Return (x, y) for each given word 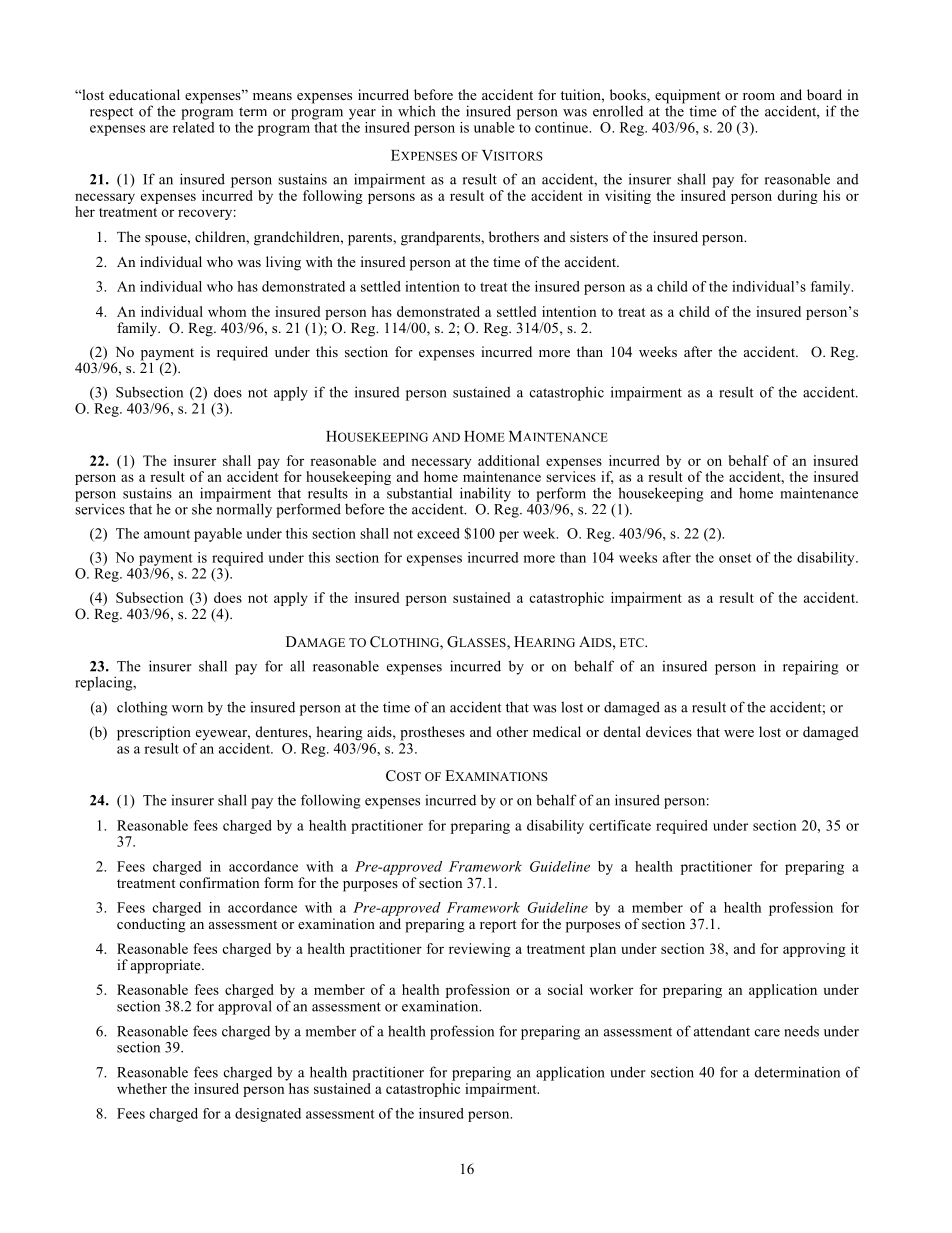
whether (142, 1088)
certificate (620, 825)
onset (735, 558)
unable (494, 127)
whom (227, 311)
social (565, 989)
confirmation (219, 882)
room (759, 96)
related (194, 126)
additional (509, 460)
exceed (438, 533)
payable (218, 535)
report (498, 926)
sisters (589, 236)
